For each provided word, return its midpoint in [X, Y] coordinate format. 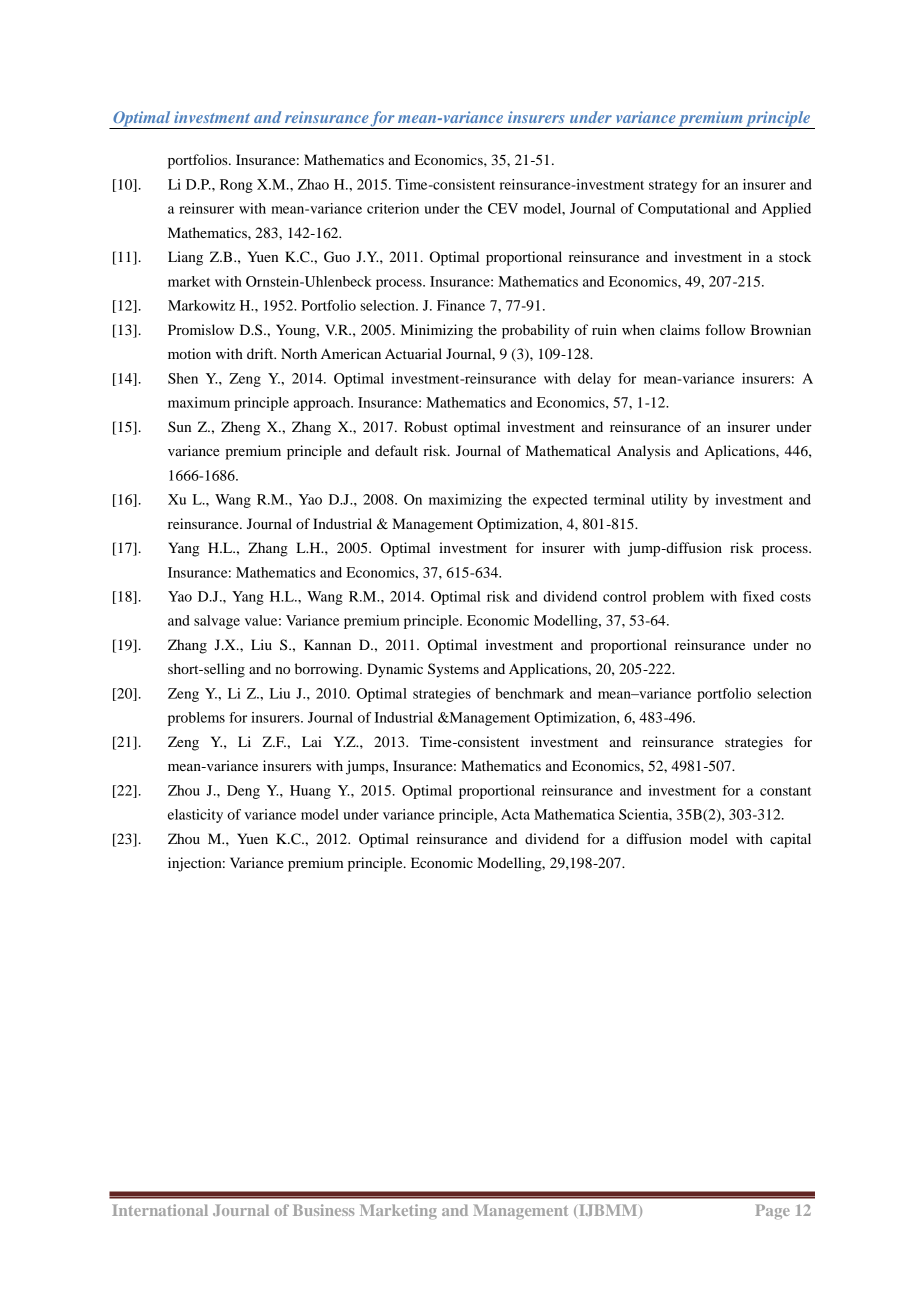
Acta [515, 814]
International [160, 1210]
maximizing [465, 501]
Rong [236, 186]
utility [669, 501]
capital [790, 840]
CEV [503, 208]
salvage [217, 622]
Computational [683, 210]
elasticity [195, 816]
